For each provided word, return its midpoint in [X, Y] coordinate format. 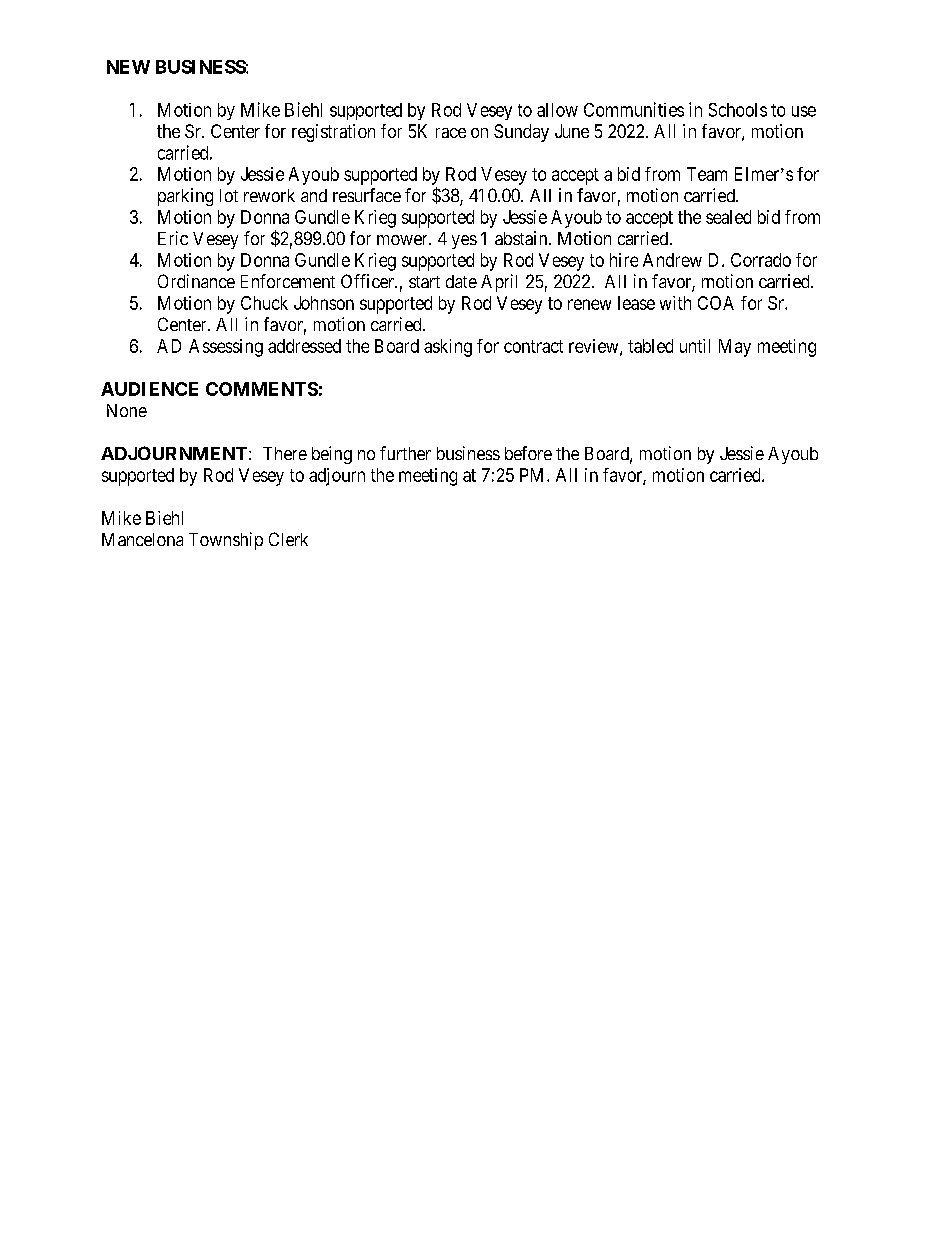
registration [333, 133]
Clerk [288, 539]
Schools [738, 110]
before [528, 453]
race [451, 133]
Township [226, 541]
